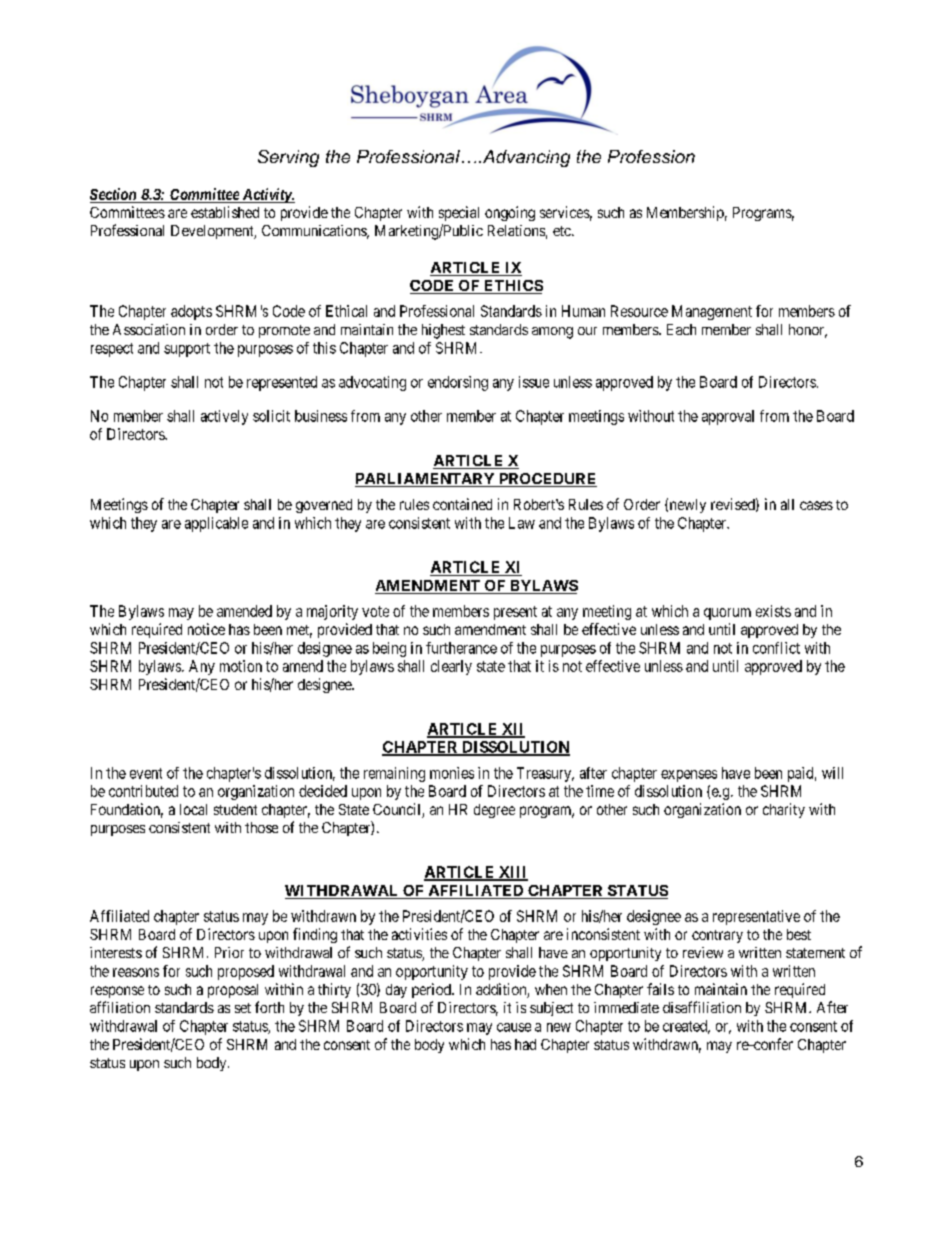  I want to click on actively, so click(224, 417).
